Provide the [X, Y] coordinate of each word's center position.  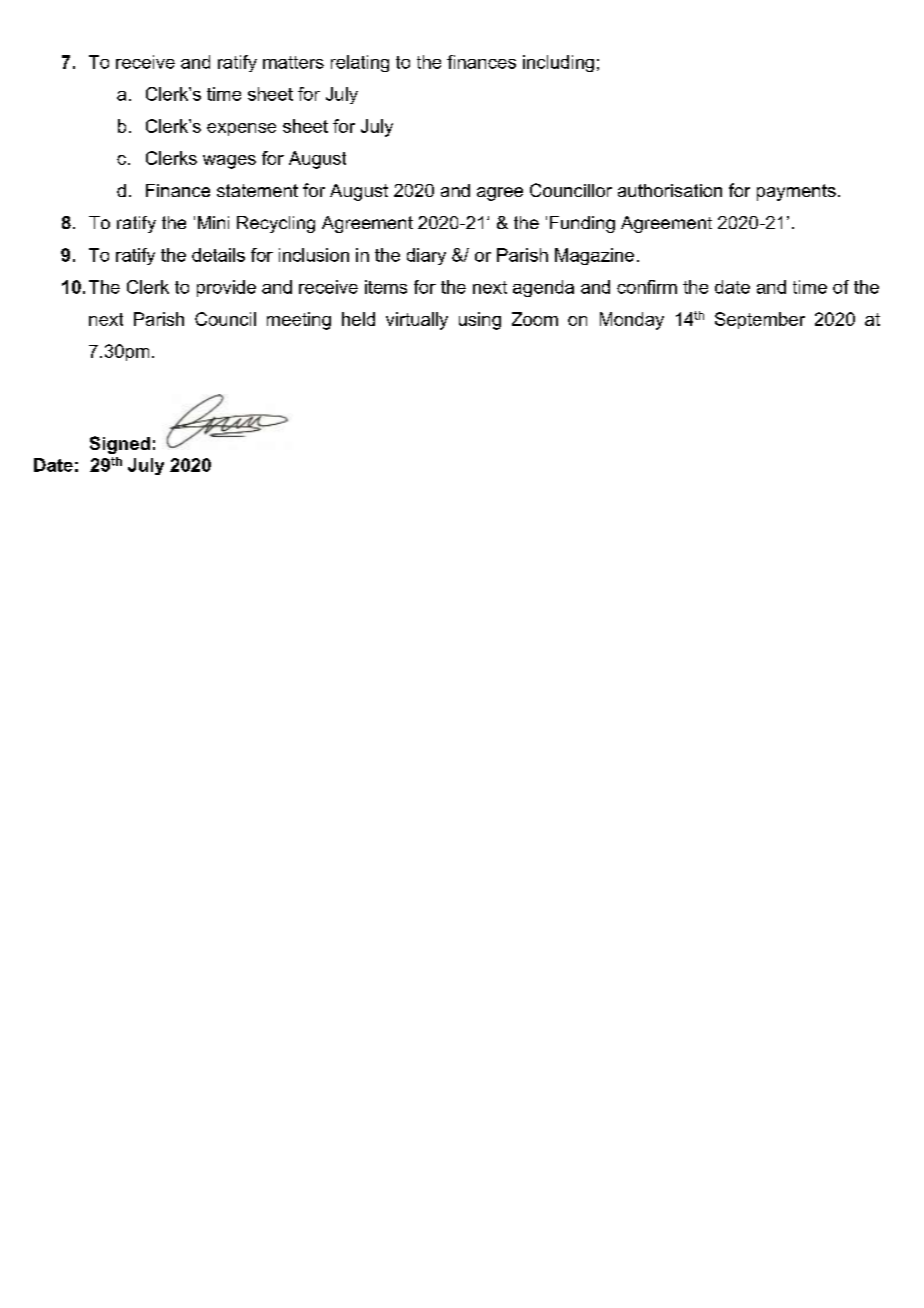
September [760, 320]
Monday [632, 321]
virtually [417, 321]
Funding [582, 224]
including [558, 63]
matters [293, 62]
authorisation [670, 190]
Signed [120, 445]
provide [226, 288]
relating [360, 63]
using [480, 321]
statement [257, 190]
